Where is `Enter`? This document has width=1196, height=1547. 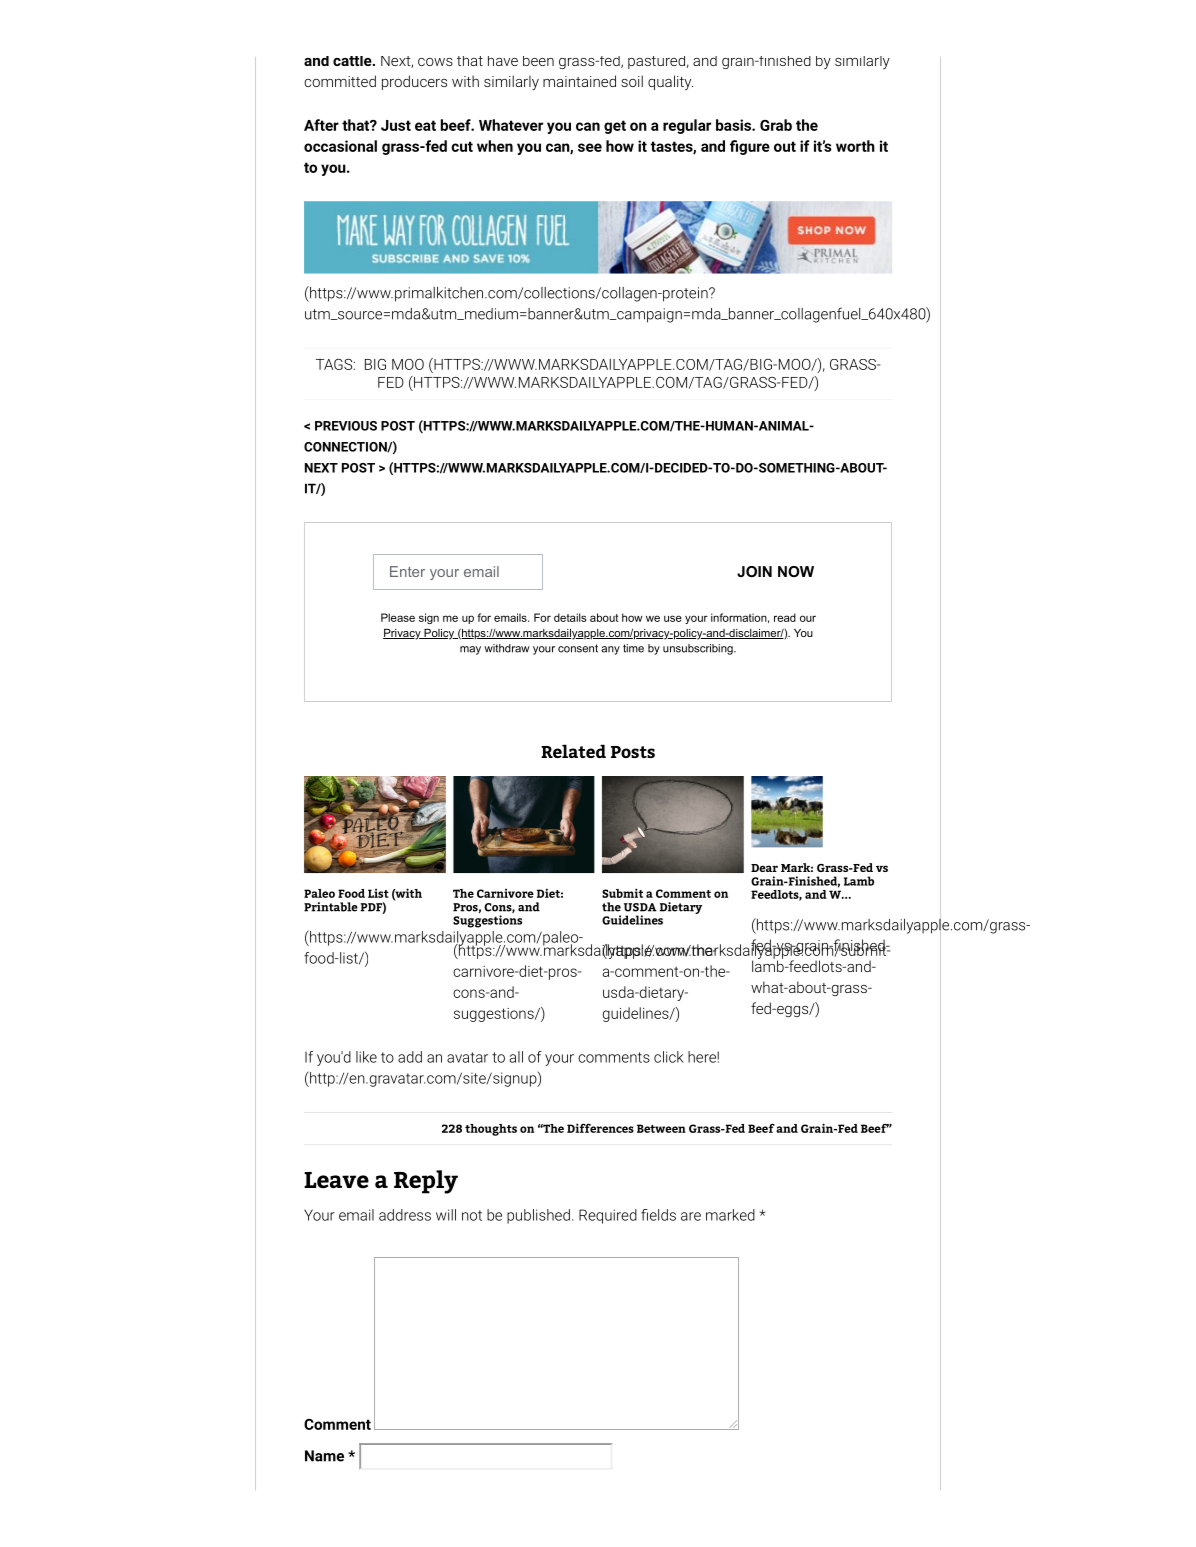
Enter is located at coordinates (407, 571).
